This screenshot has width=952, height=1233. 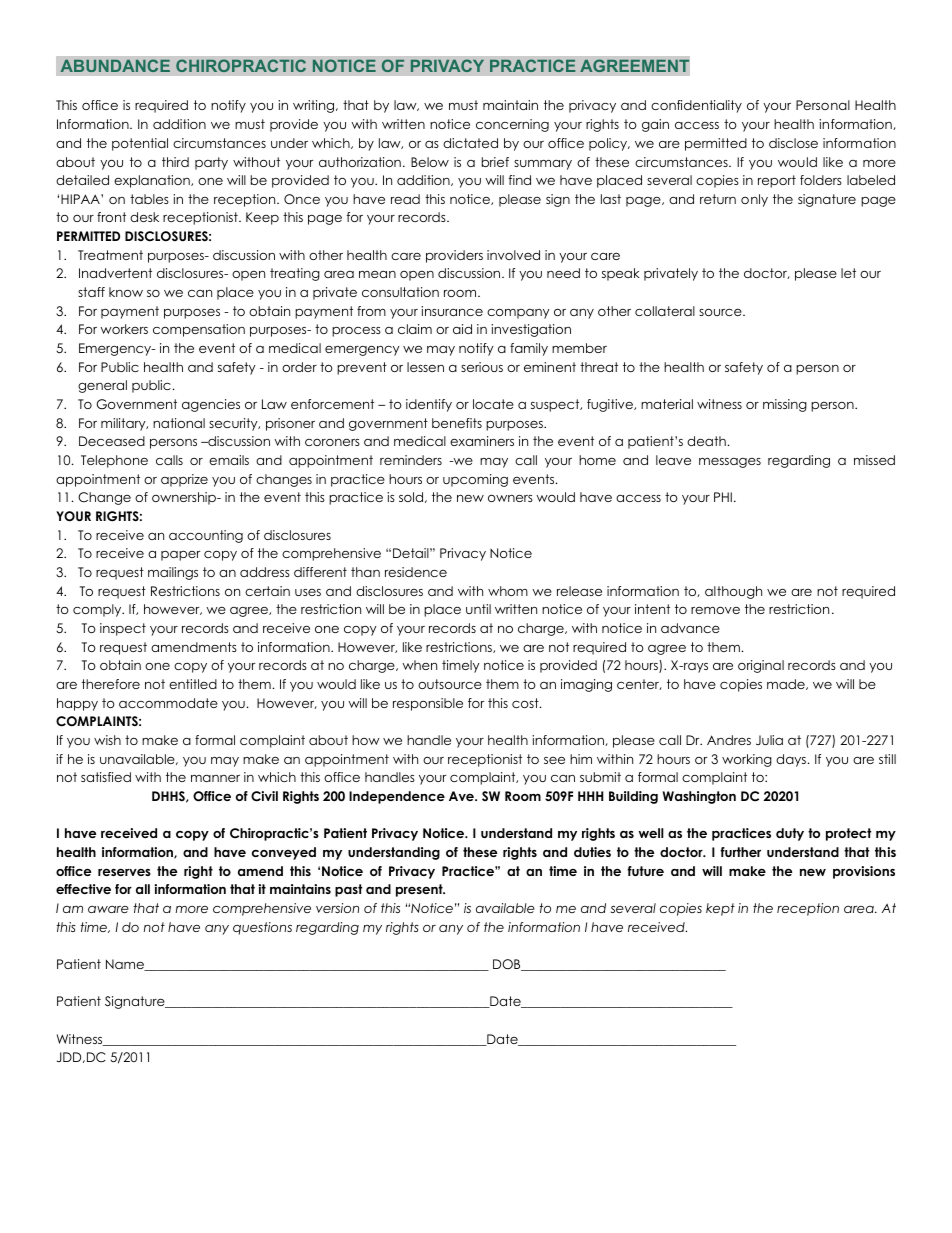 What do you see at coordinates (420, 890) in the screenshot?
I see `present` at bounding box center [420, 890].
